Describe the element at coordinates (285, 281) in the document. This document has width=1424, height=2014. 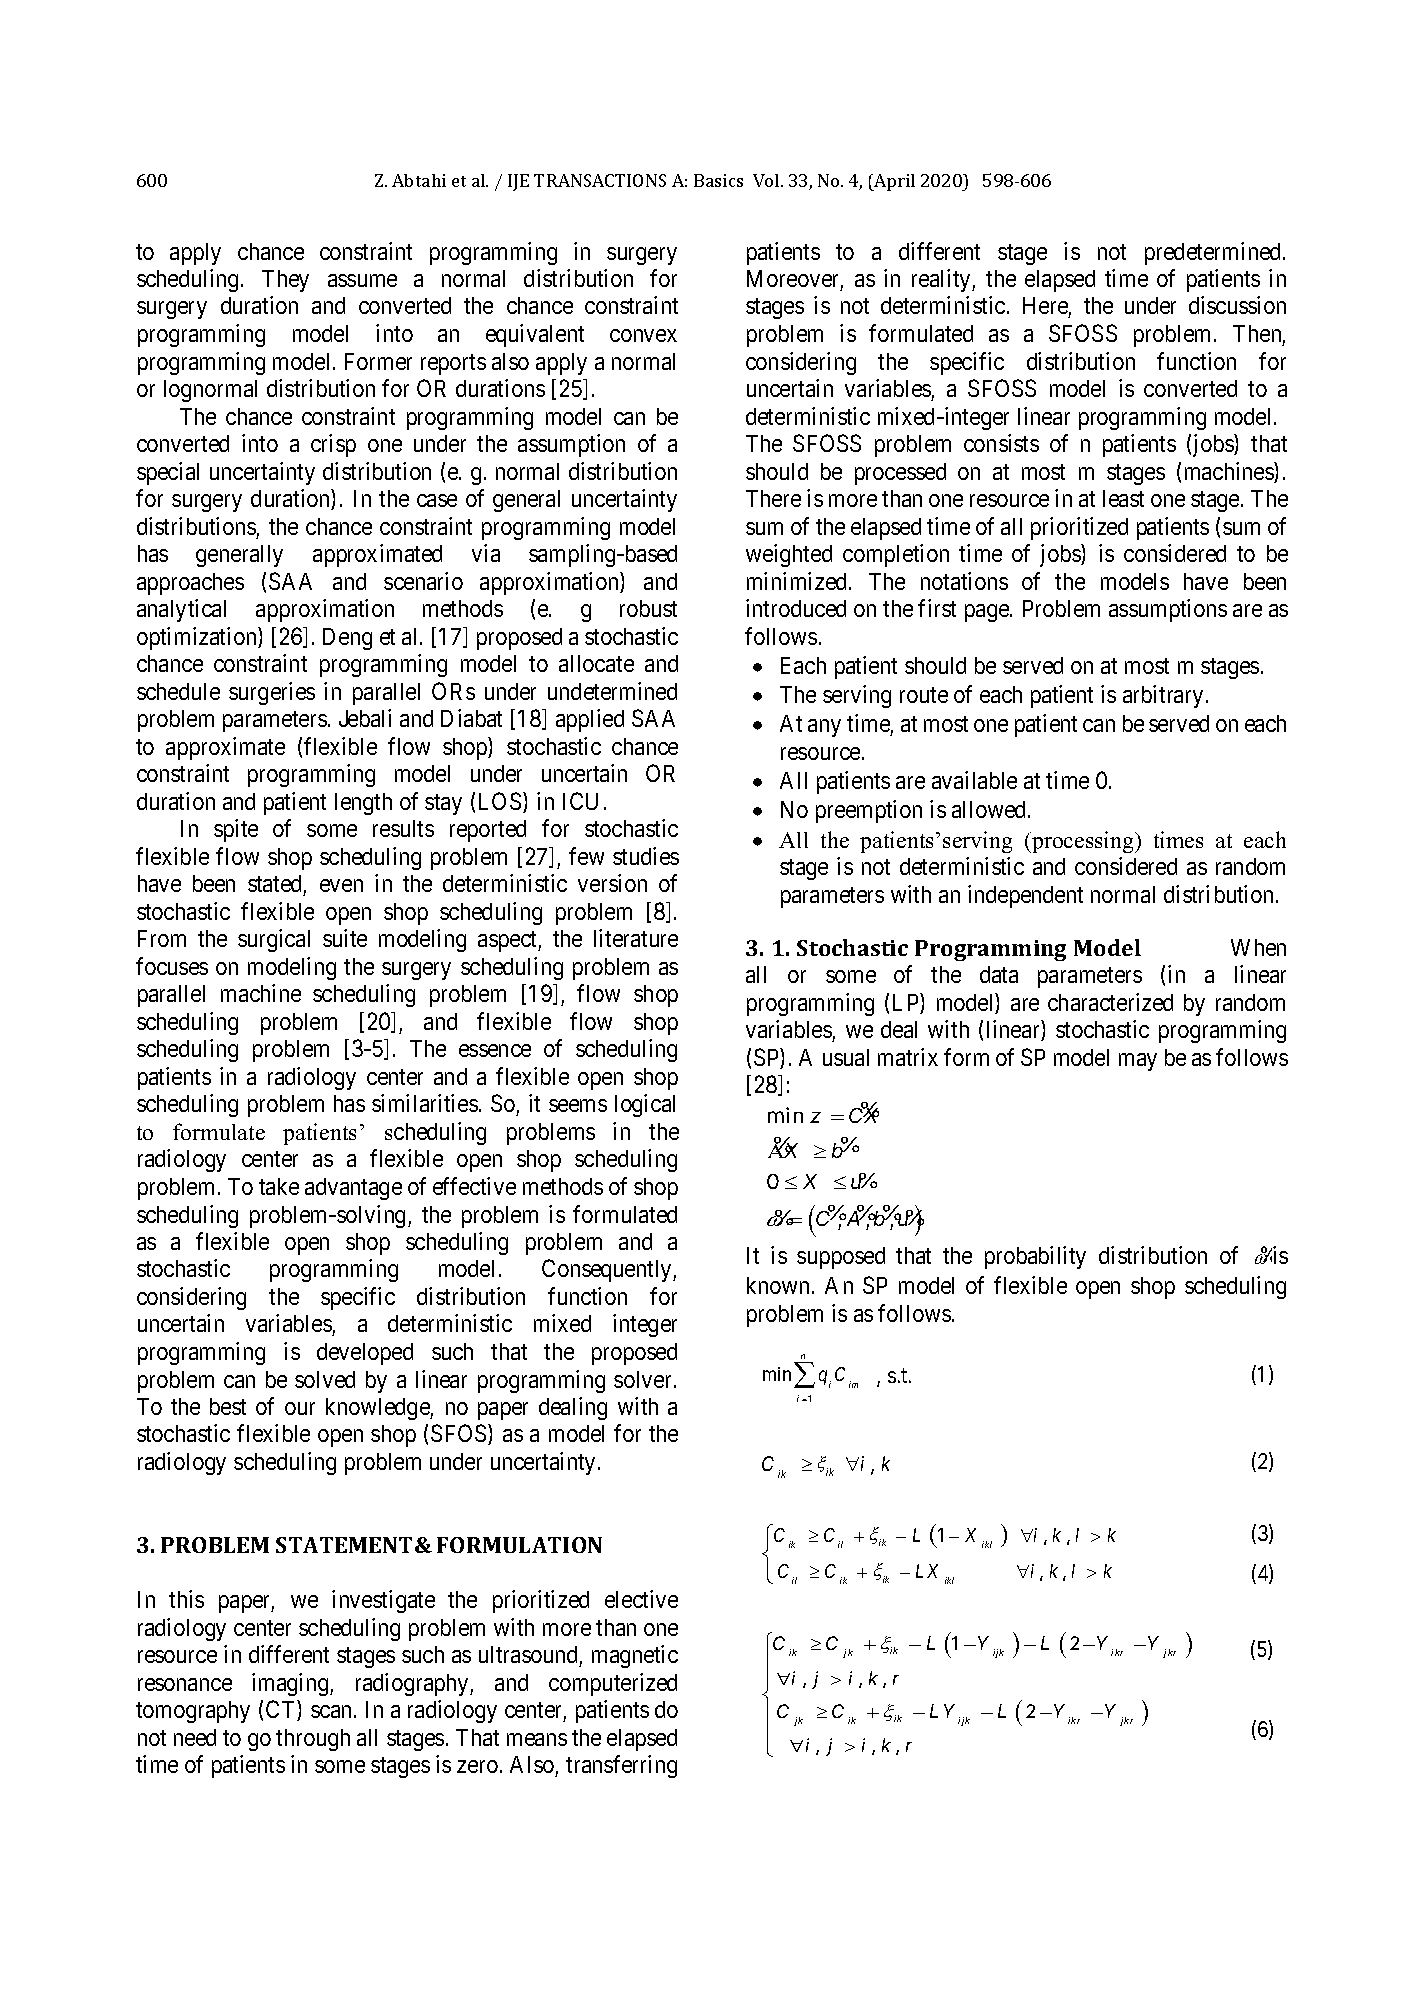
I see `They` at that location.
